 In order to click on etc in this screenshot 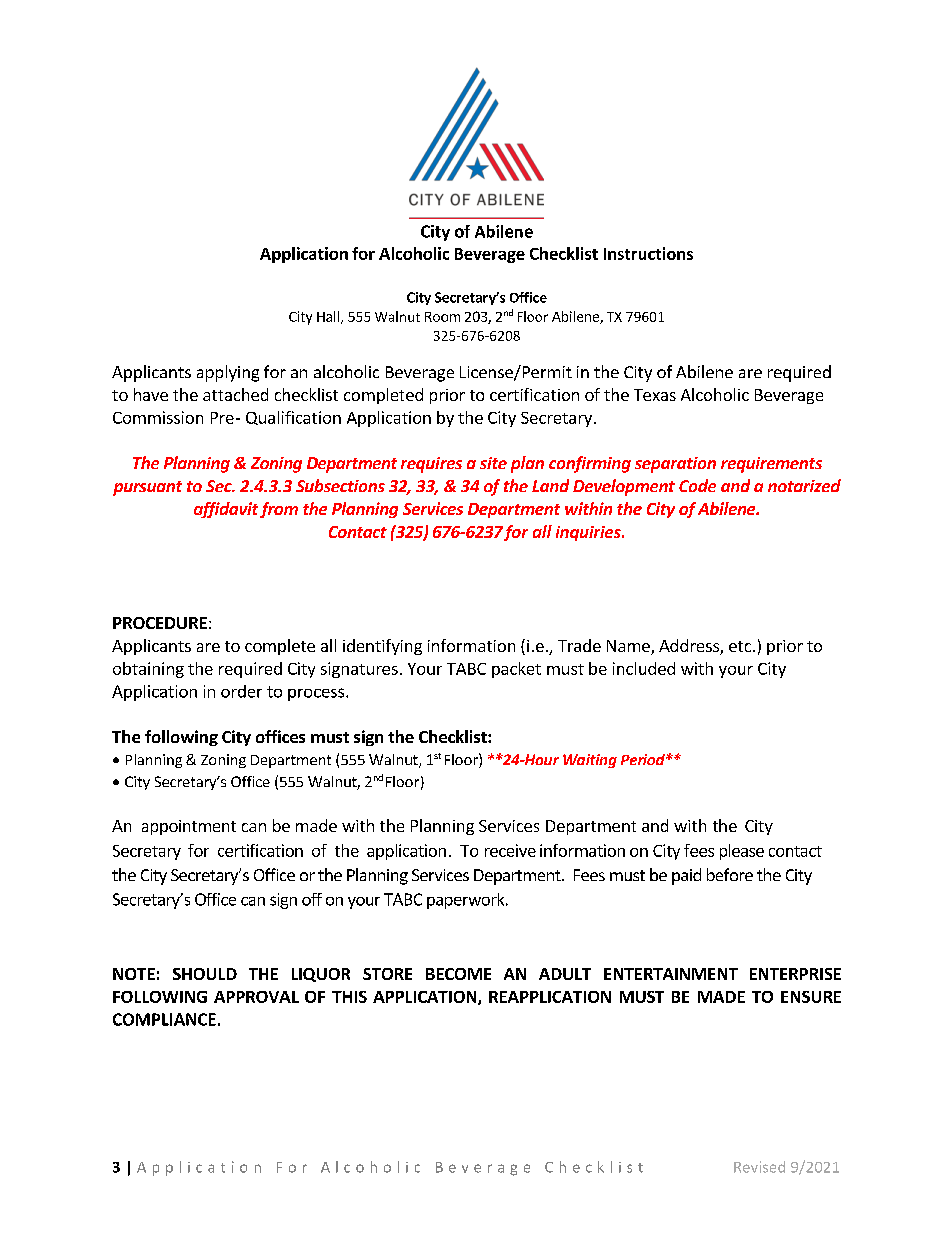, I will do `click(741, 646)`.
